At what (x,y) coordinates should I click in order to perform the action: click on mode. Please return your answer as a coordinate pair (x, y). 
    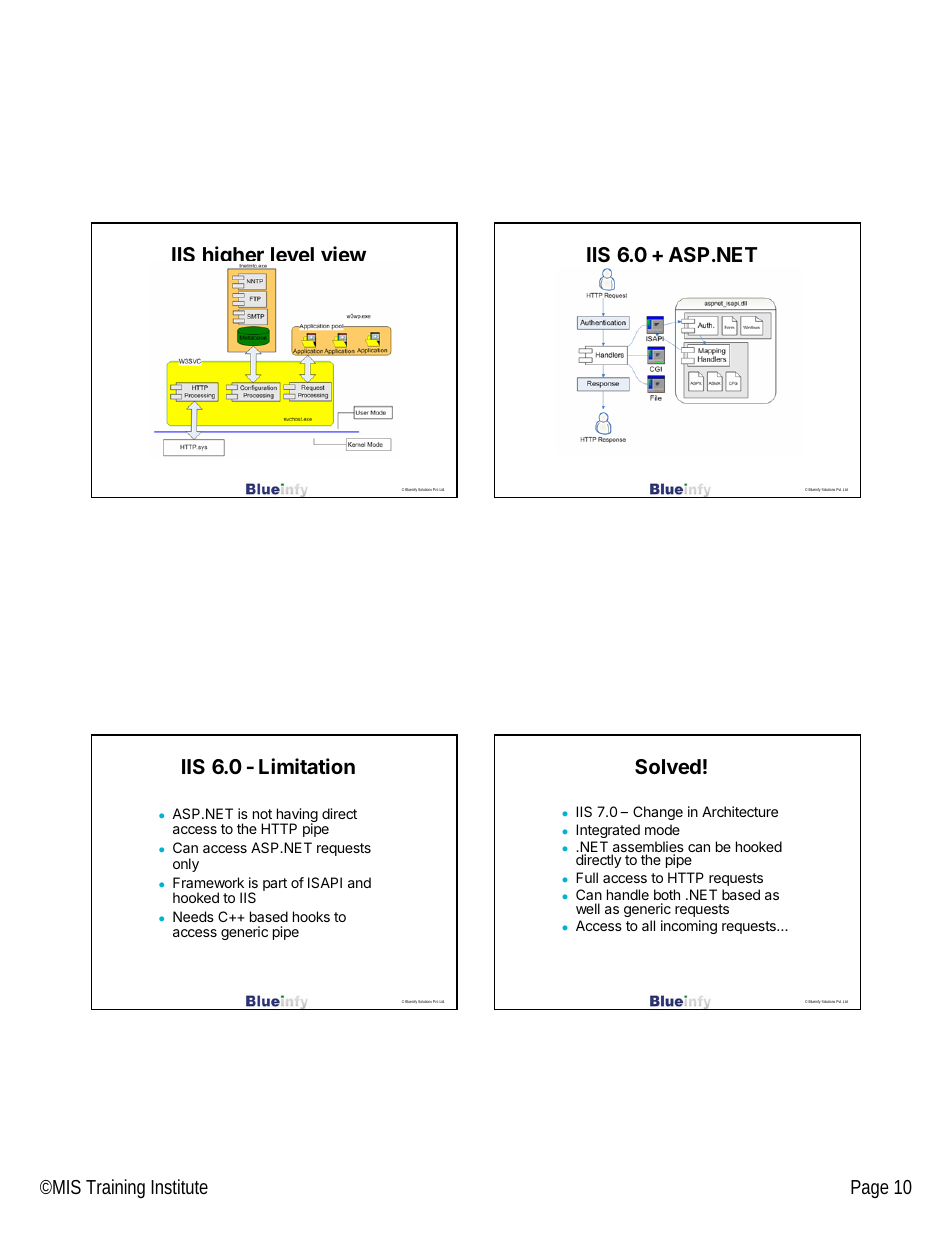
    Looking at the image, I should click on (662, 829).
